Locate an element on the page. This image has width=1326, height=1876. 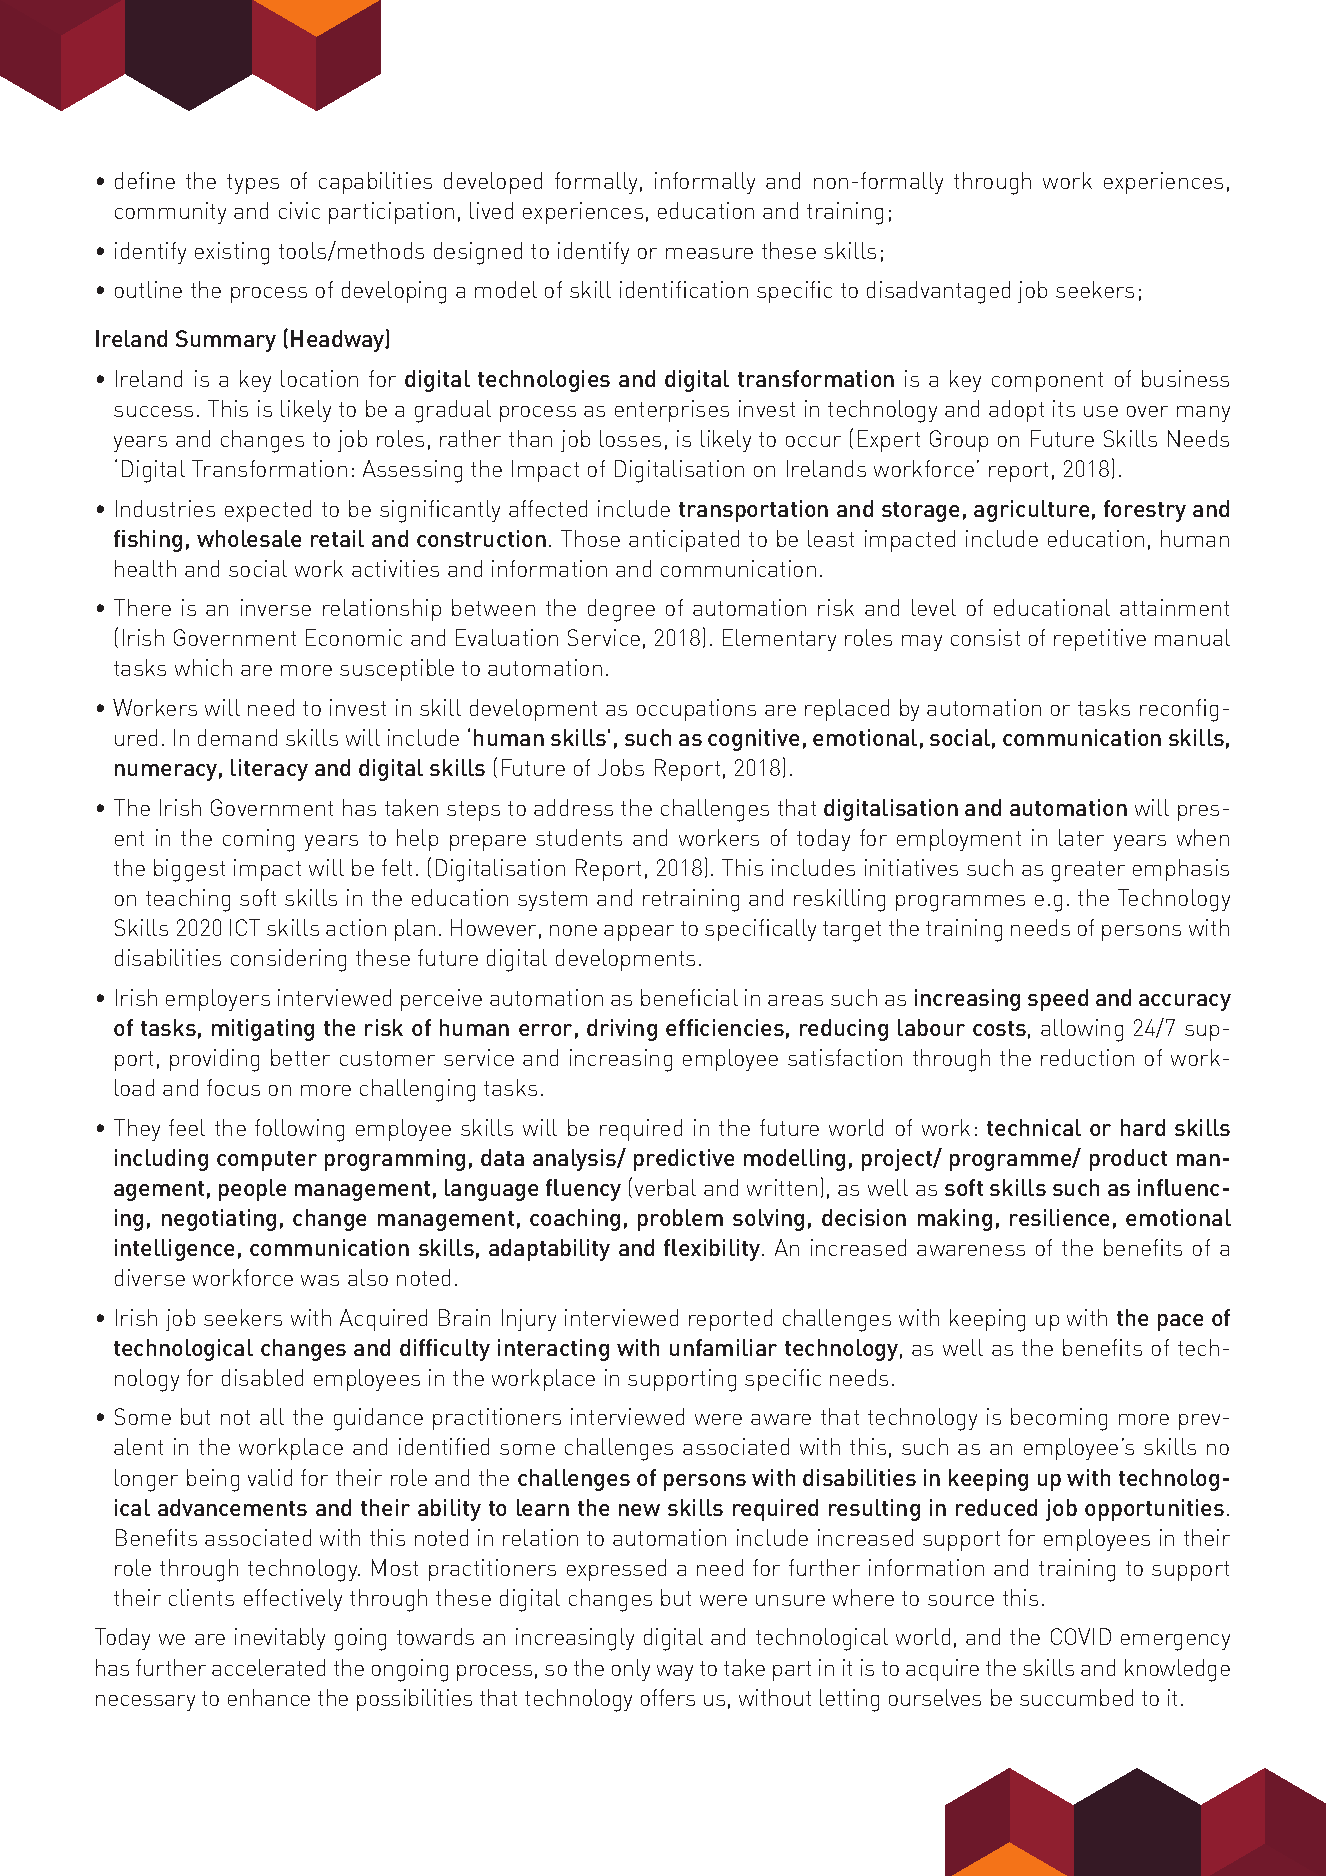
considering is located at coordinates (288, 960).
